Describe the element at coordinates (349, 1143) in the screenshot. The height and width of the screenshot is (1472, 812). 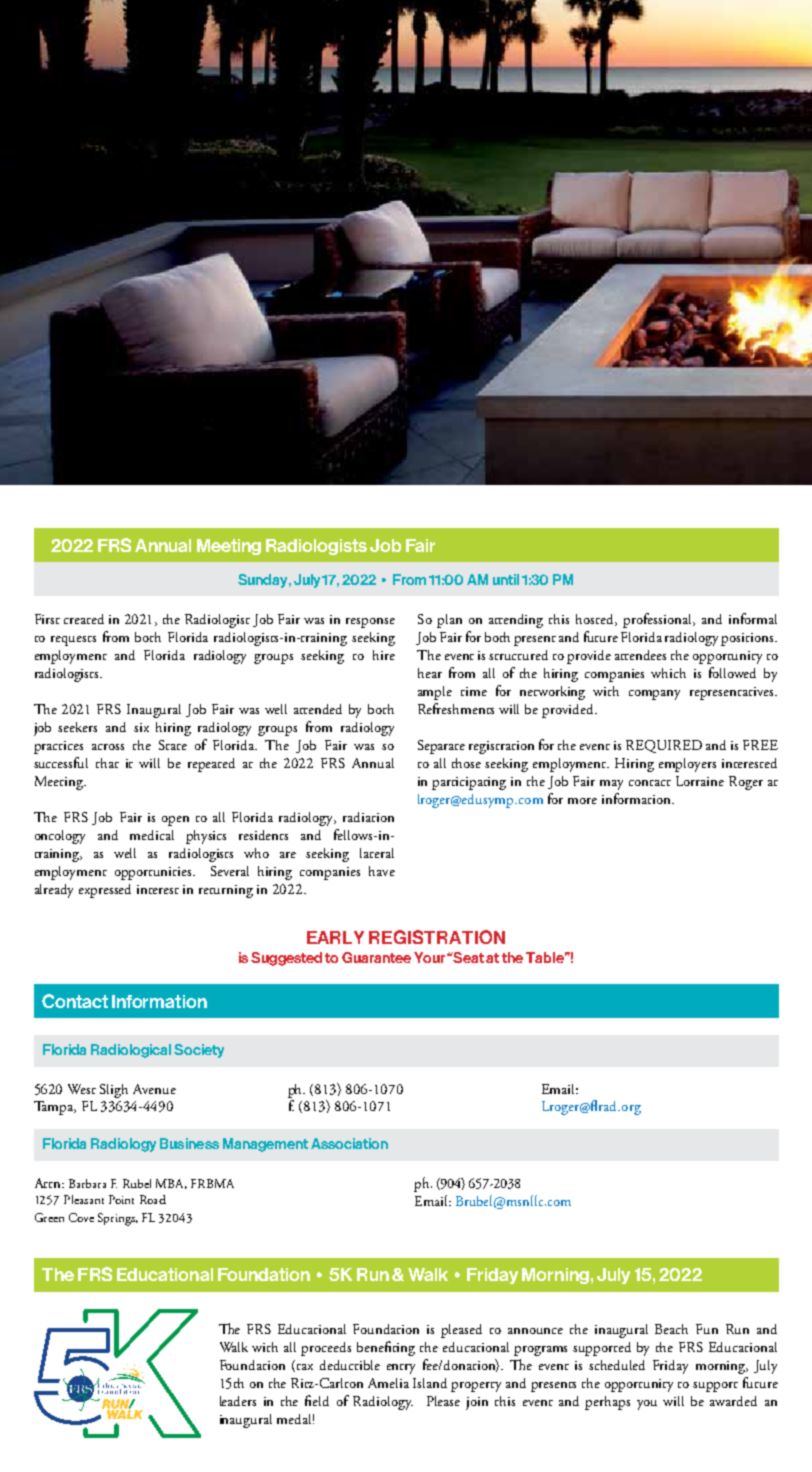
I see `Association` at that location.
